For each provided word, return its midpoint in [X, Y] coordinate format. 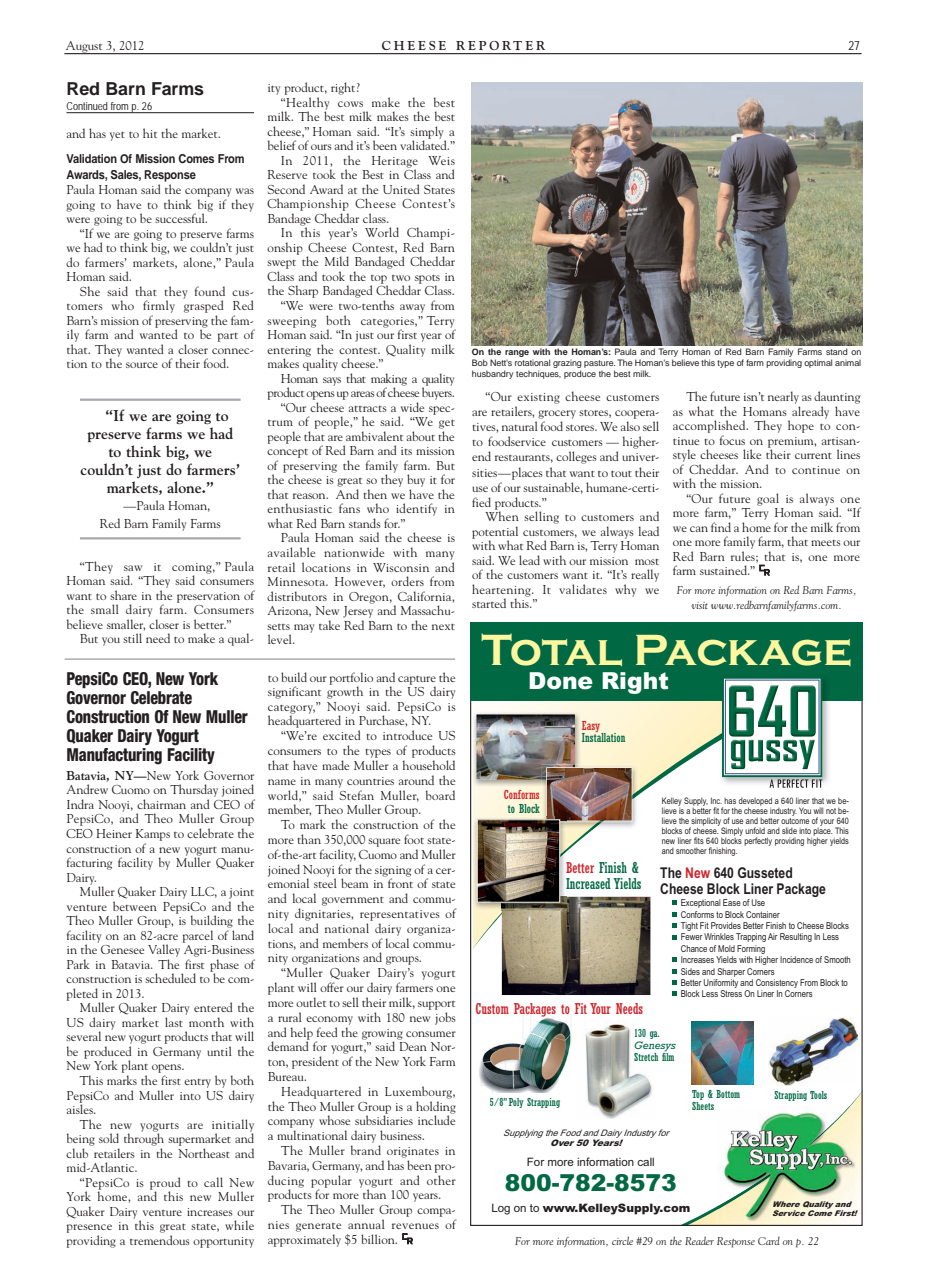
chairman [161, 804]
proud [165, 1184]
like [752, 454]
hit [150, 133]
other [441, 1180]
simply [428, 133]
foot [414, 839]
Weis [441, 160]
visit [700, 605]
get [447, 424]
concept [287, 453]
